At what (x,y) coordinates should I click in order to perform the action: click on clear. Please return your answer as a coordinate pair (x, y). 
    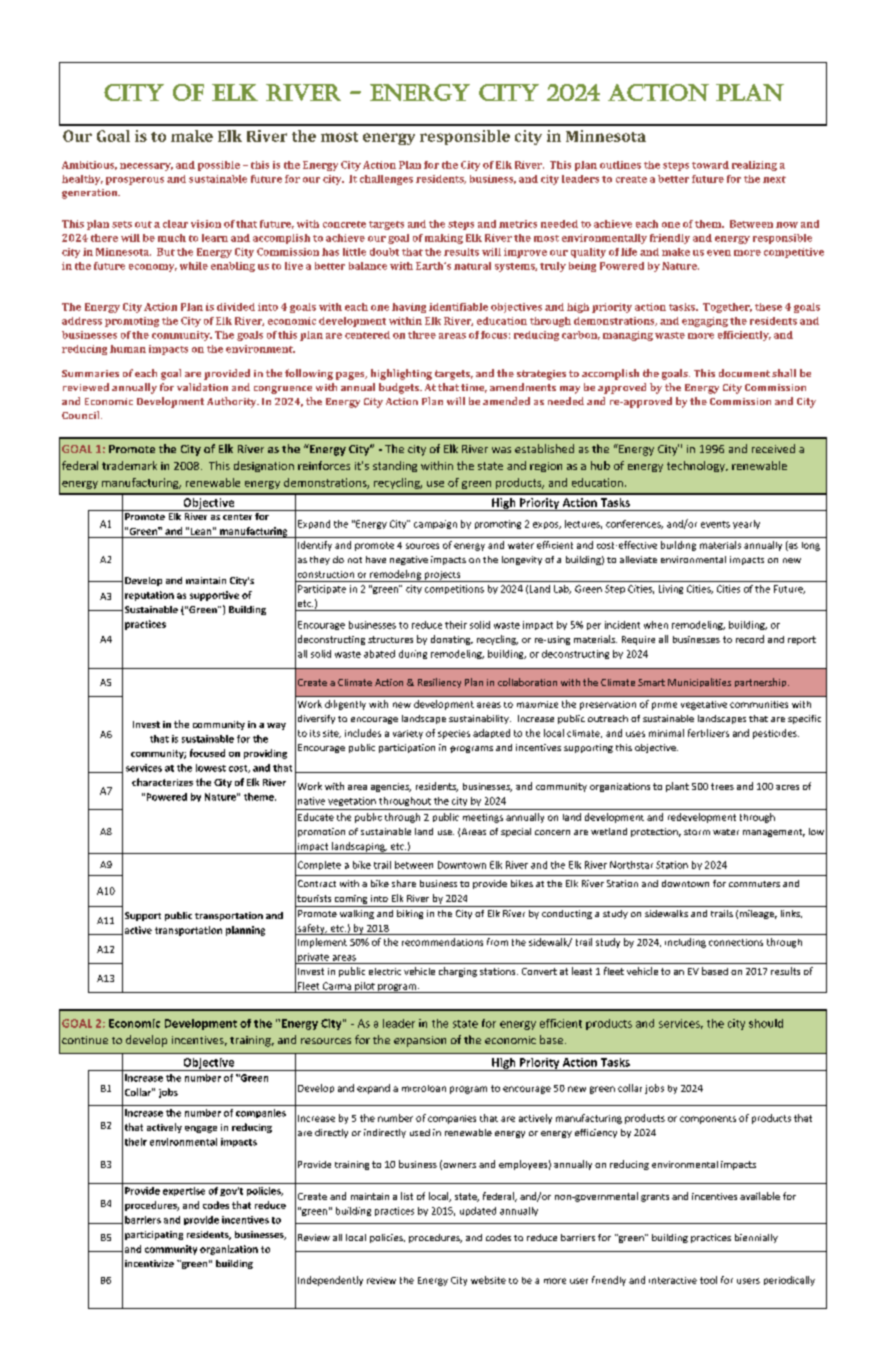
    Looking at the image, I should click on (175, 224).
